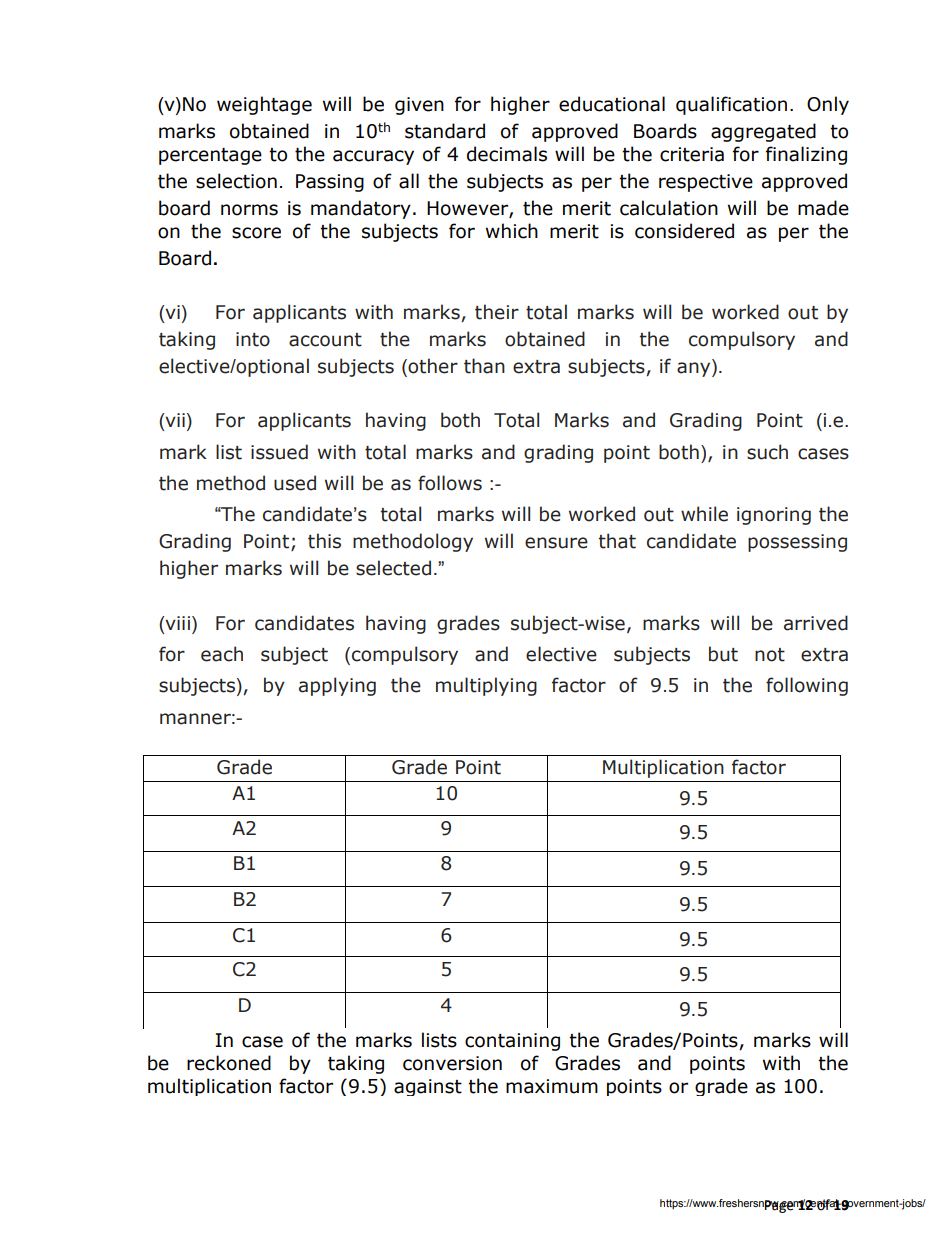 The height and width of the page is (1233, 952). I want to click on each, so click(222, 654).
